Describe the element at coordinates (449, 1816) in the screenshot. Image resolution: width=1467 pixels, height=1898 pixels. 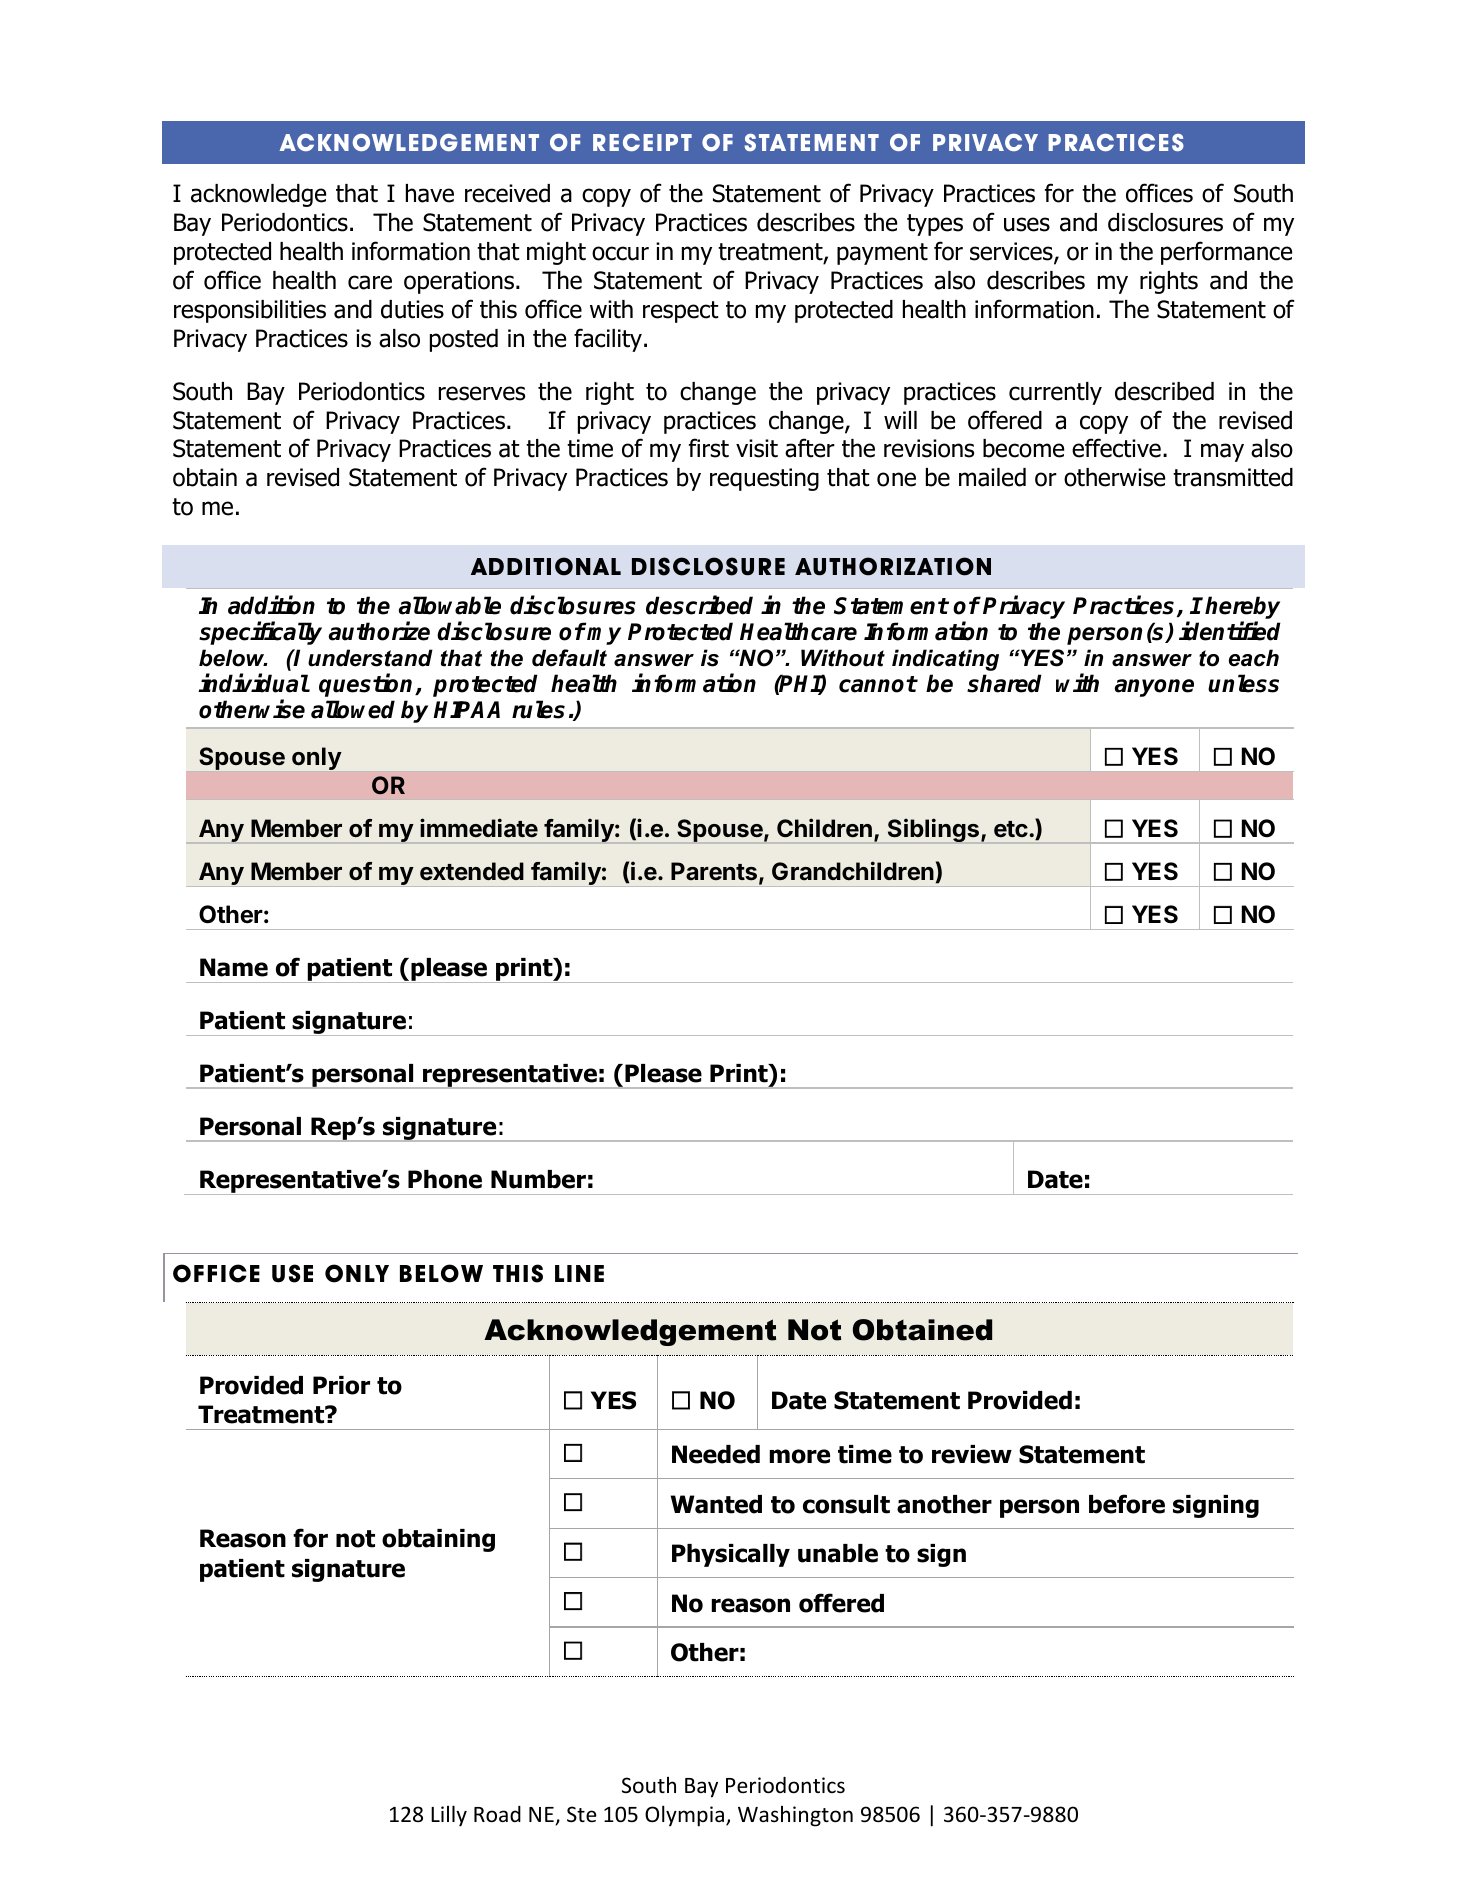
I see `Lilly` at that location.
